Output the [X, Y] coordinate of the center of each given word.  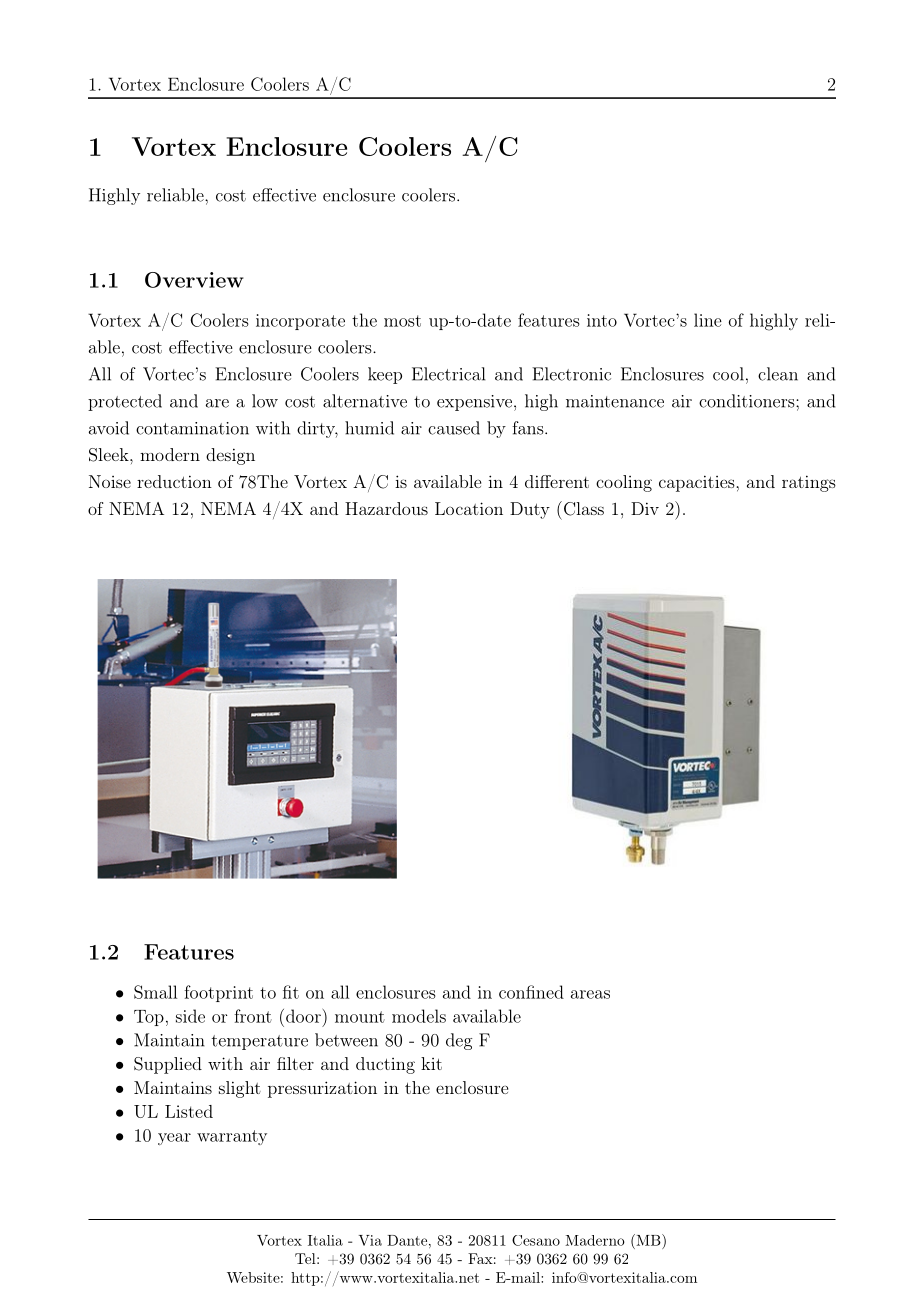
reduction [174, 481]
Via [370, 1240]
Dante [407, 1240]
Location [469, 508]
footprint [218, 993]
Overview [194, 280]
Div [645, 508]
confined [531, 992]
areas [590, 994]
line [708, 320]
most [402, 321]
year [174, 1139]
